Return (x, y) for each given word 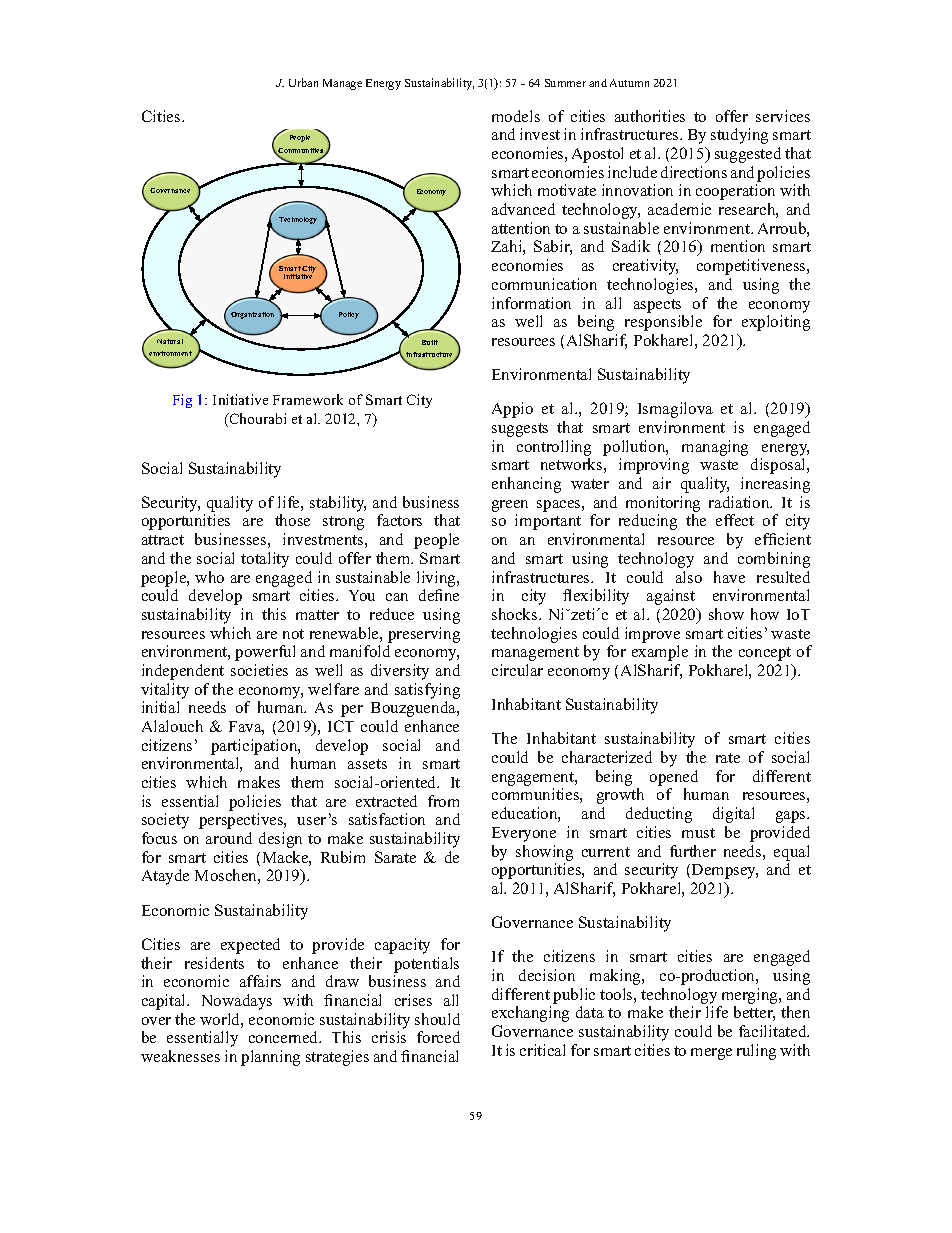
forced (438, 1037)
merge (711, 1054)
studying (739, 136)
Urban (303, 82)
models (516, 116)
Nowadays (237, 1002)
